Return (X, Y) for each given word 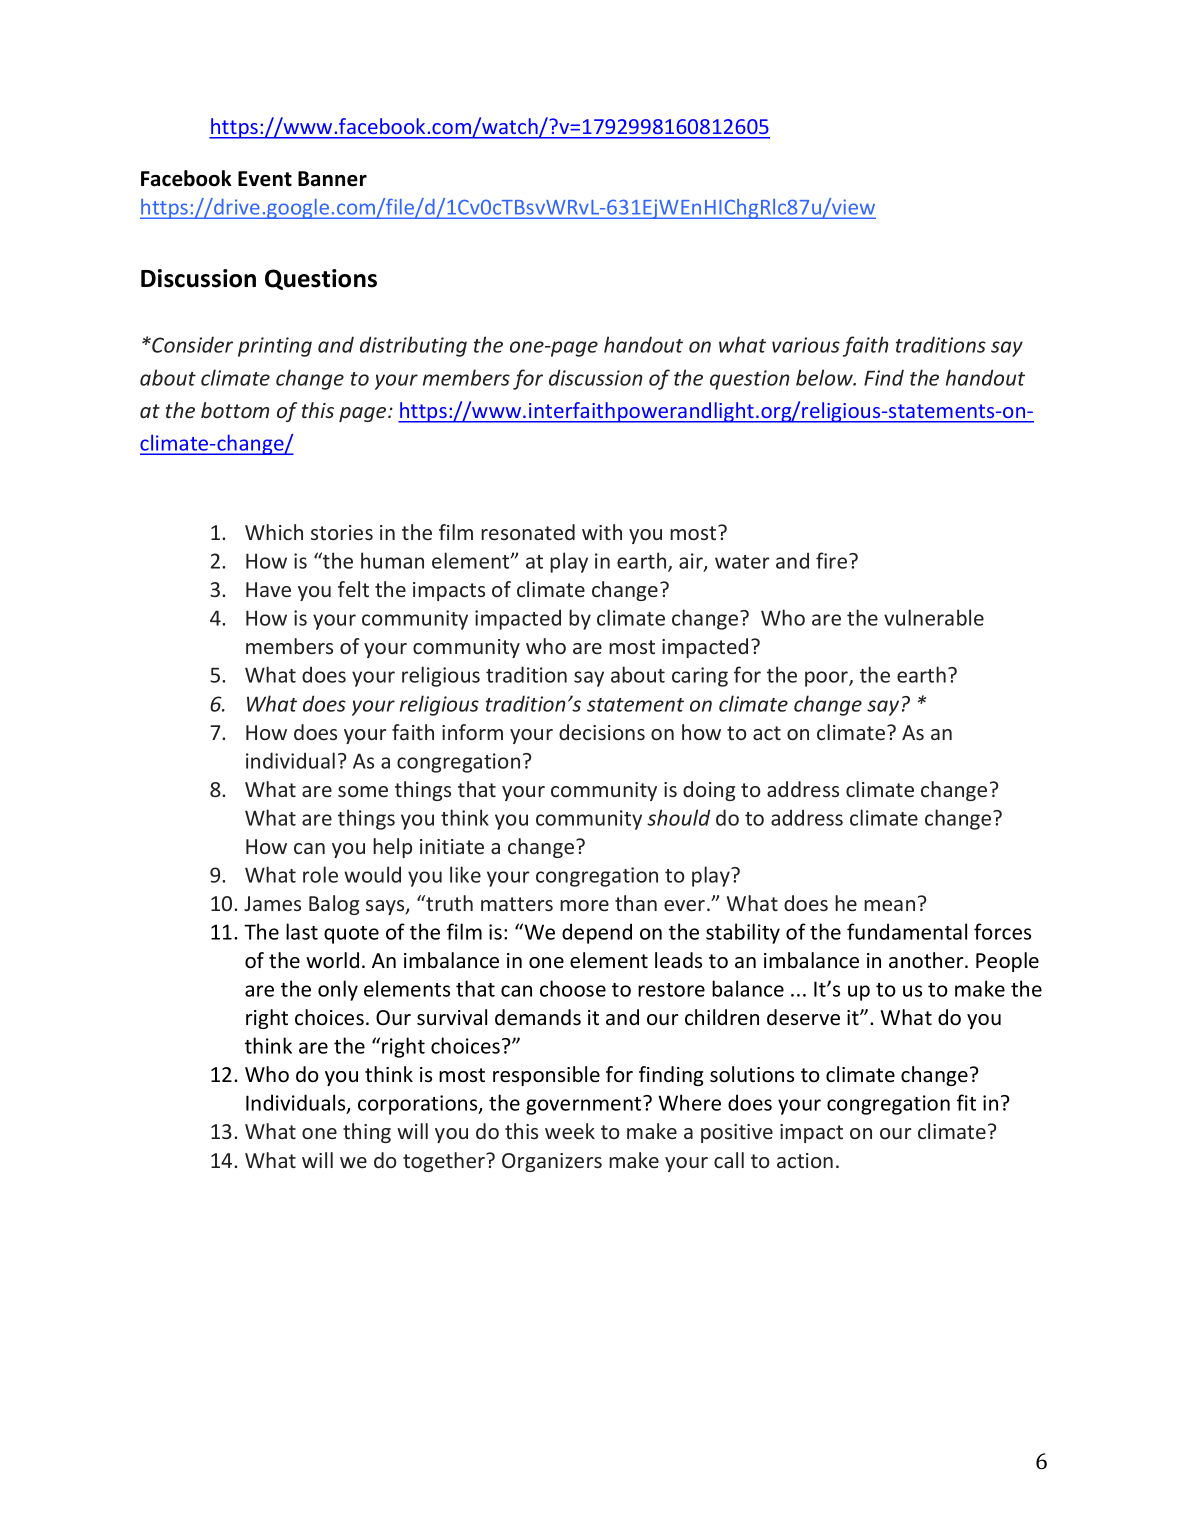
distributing (413, 346)
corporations (419, 1105)
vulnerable (934, 617)
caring (700, 677)
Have (268, 589)
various (806, 345)
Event (265, 179)
